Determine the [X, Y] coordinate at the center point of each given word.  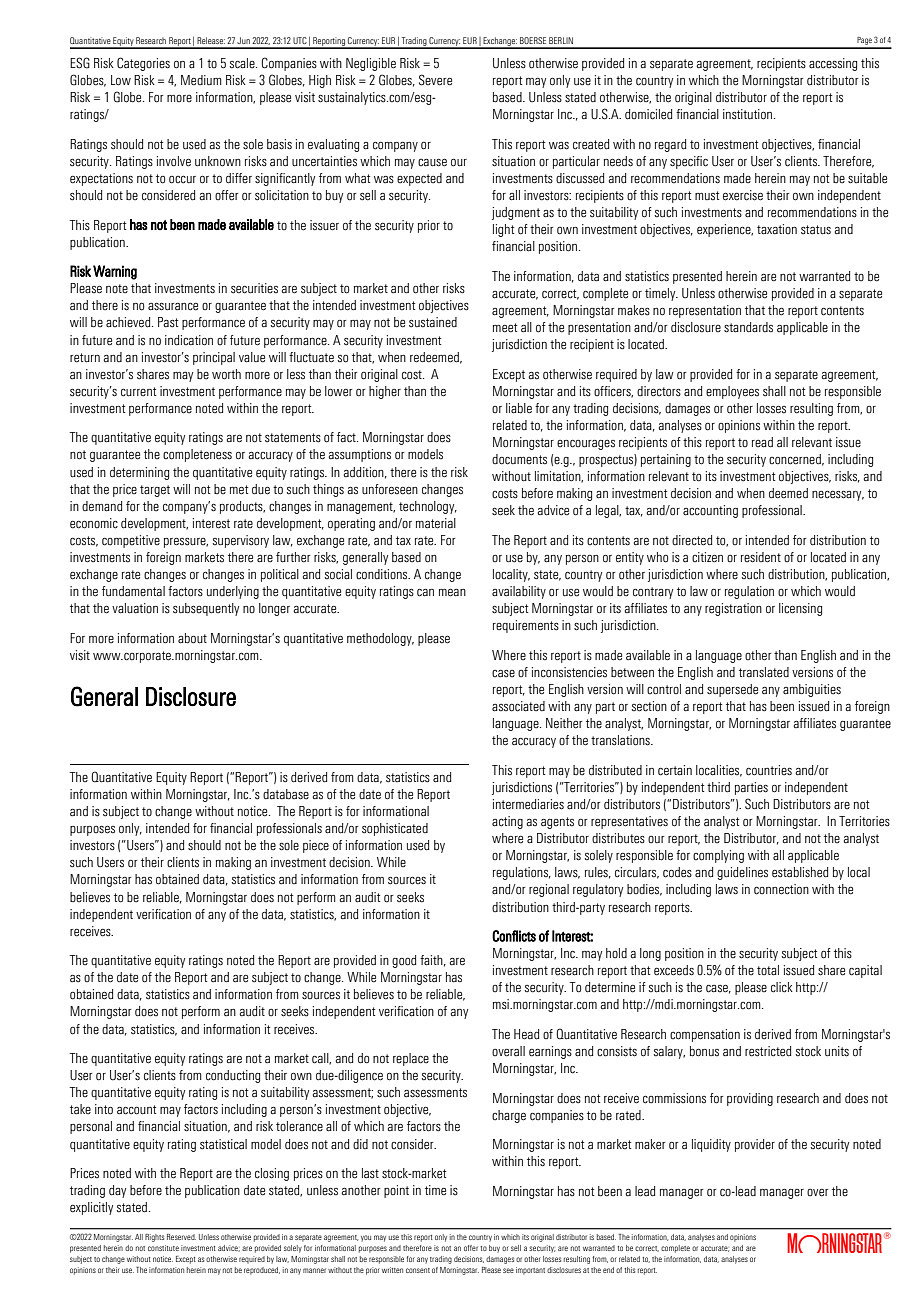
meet [505, 328]
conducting [233, 1076]
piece [316, 846]
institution [749, 114]
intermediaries [528, 804]
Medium [201, 80]
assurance [173, 306]
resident [761, 557]
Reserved [181, 1237]
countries [769, 770]
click [782, 987]
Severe [435, 80]
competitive [131, 541]
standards [748, 327]
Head [526, 1034]
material [436, 523]
